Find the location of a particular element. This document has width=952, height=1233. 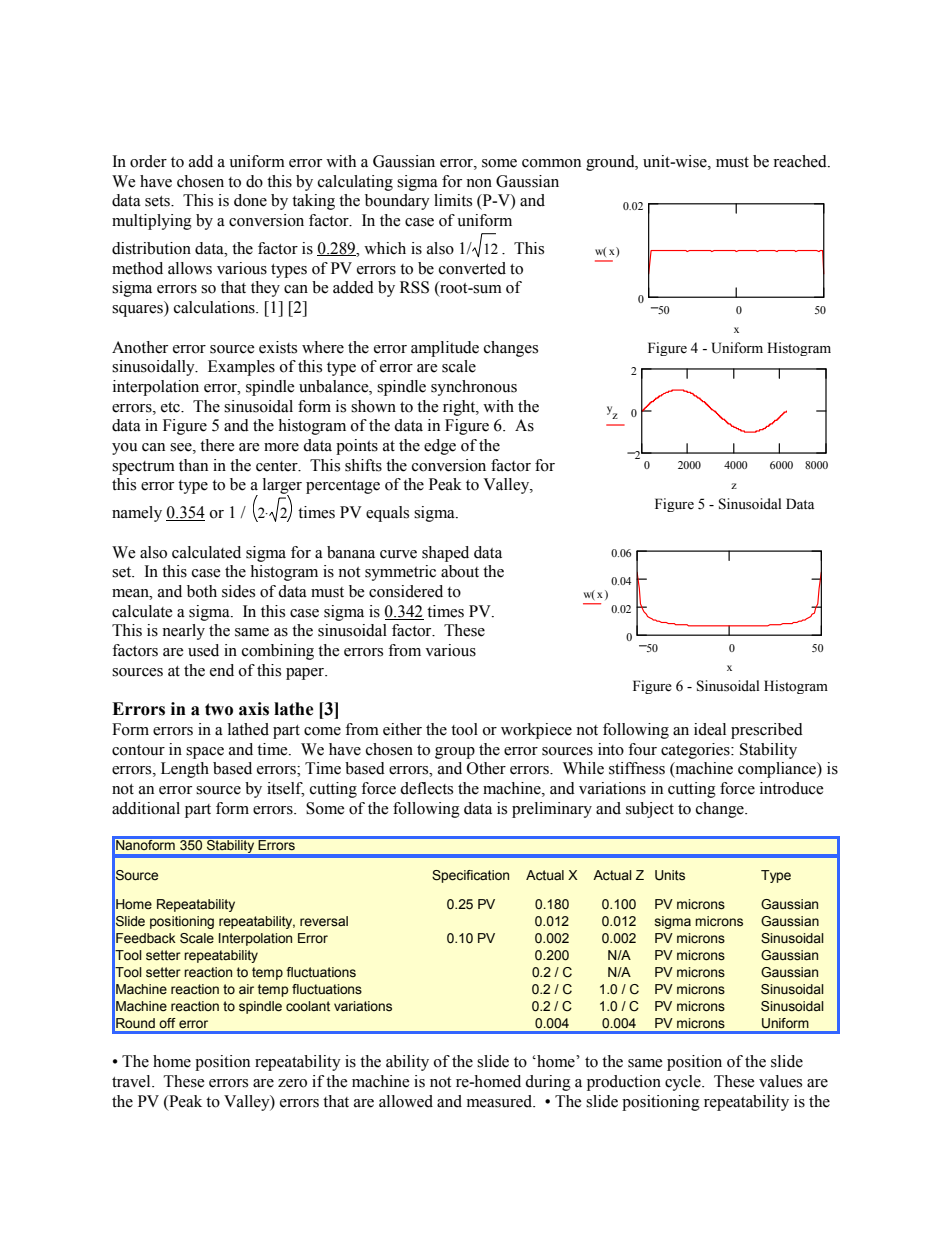

done is located at coordinates (250, 200).
